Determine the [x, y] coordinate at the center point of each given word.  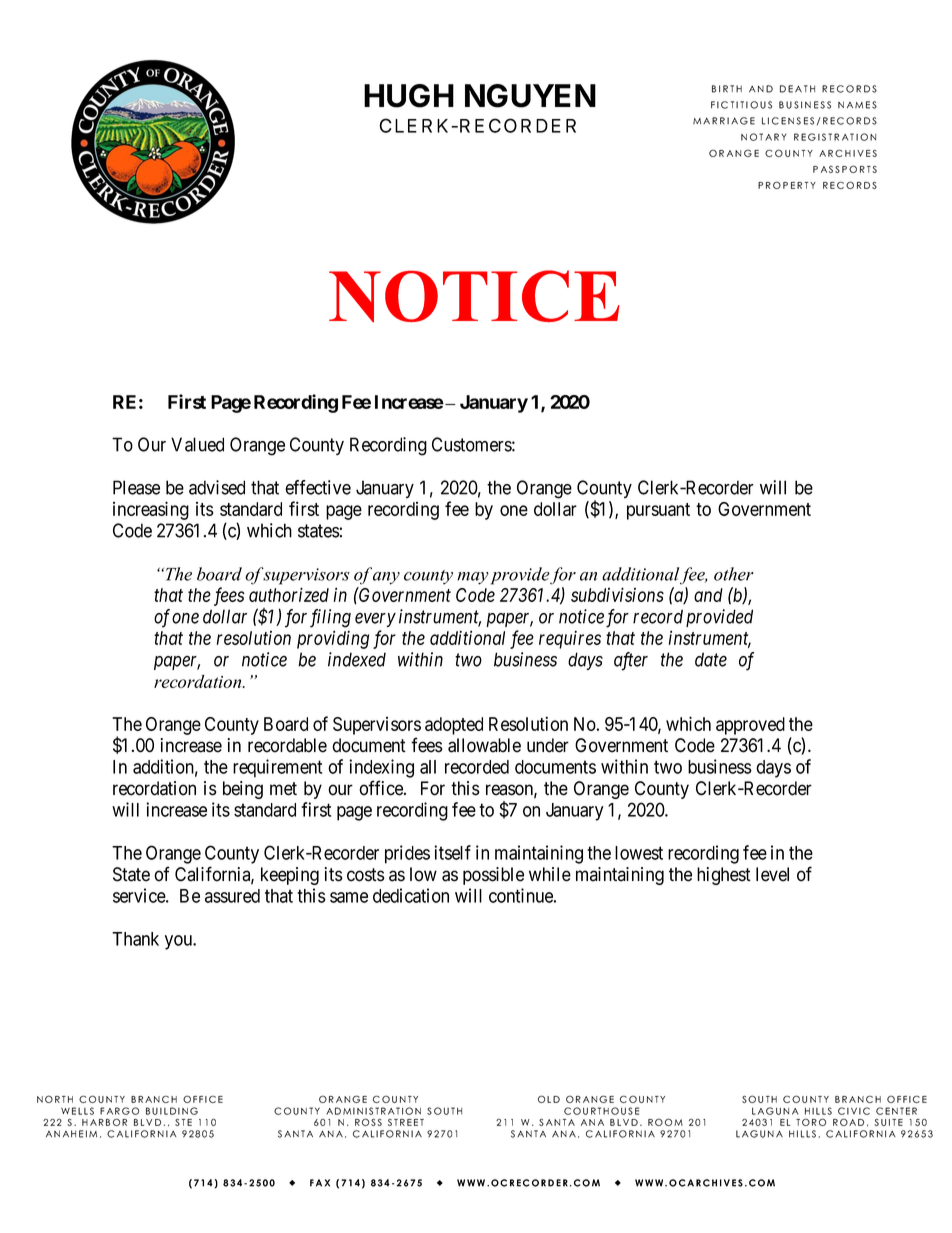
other [734, 574]
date [711, 659]
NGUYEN [530, 96]
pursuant [658, 511]
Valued [197, 444]
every [375, 620]
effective [318, 487]
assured [232, 896]
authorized [289, 594]
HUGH [409, 96]
